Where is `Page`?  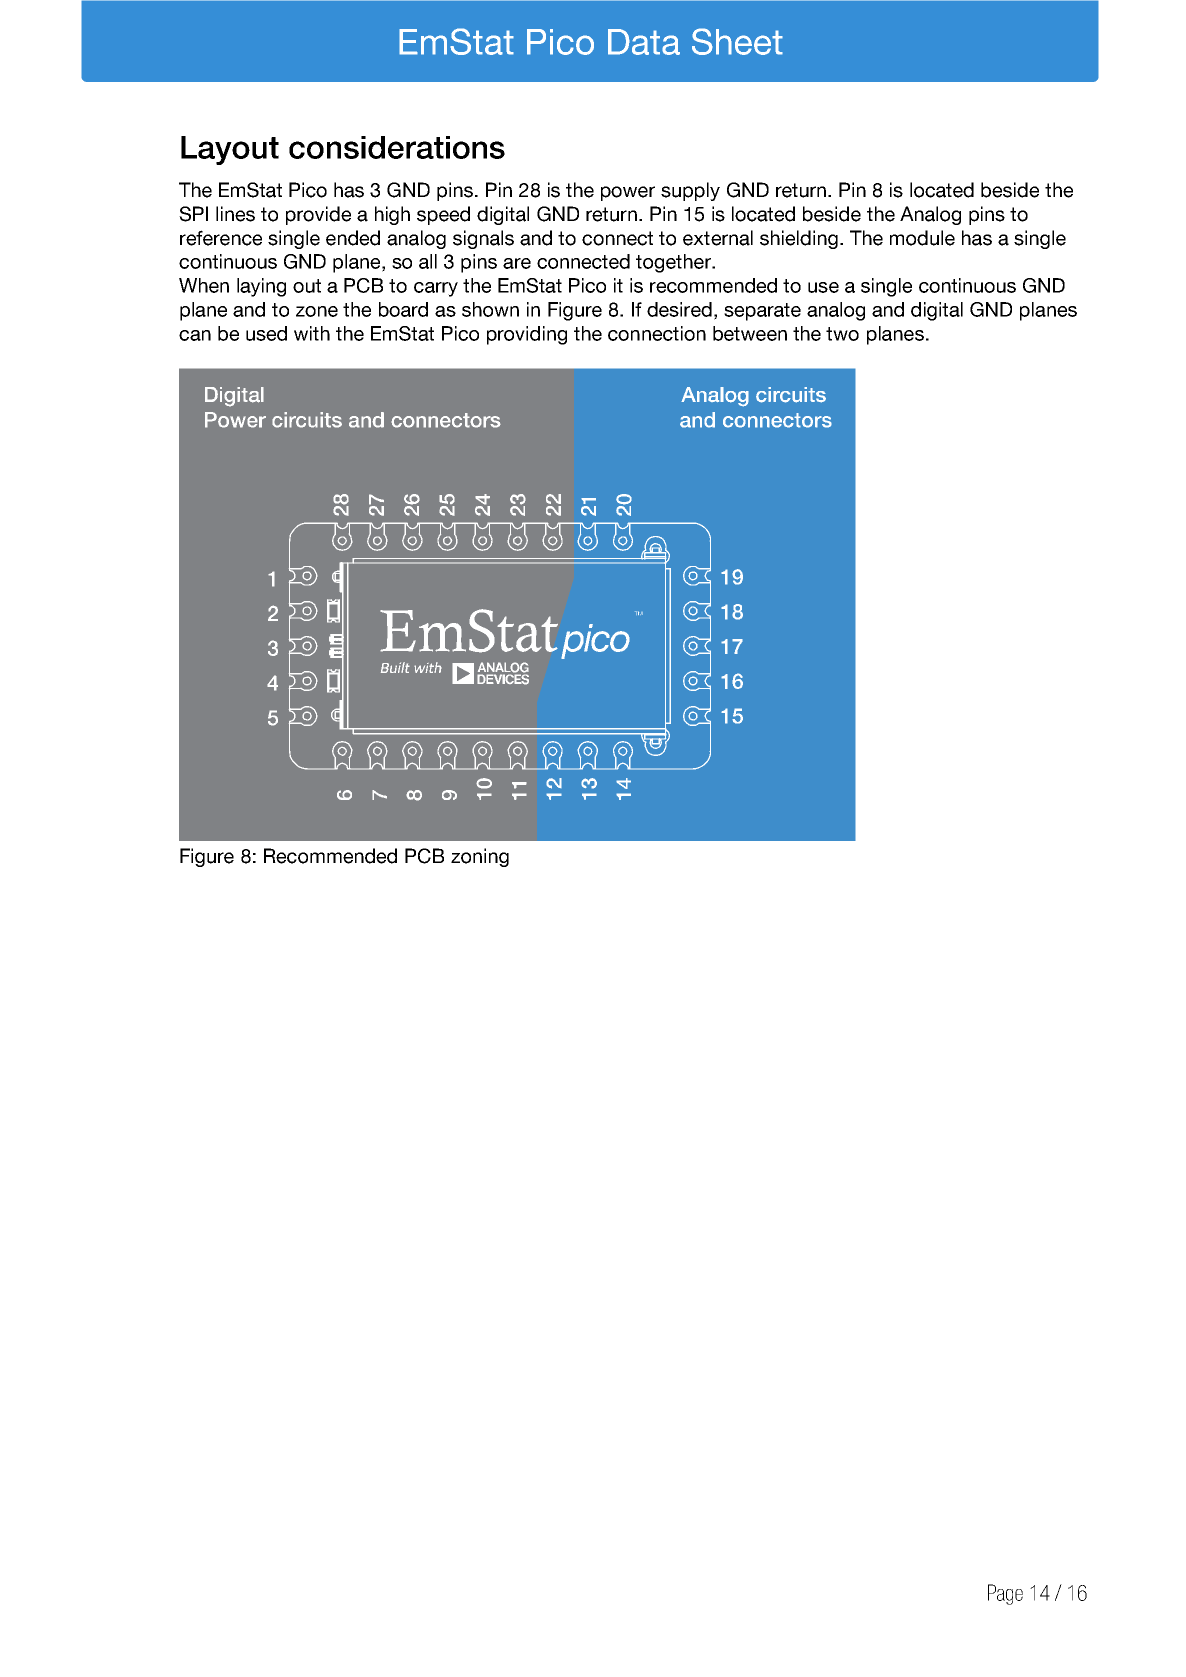 Page is located at coordinates (1005, 1594).
